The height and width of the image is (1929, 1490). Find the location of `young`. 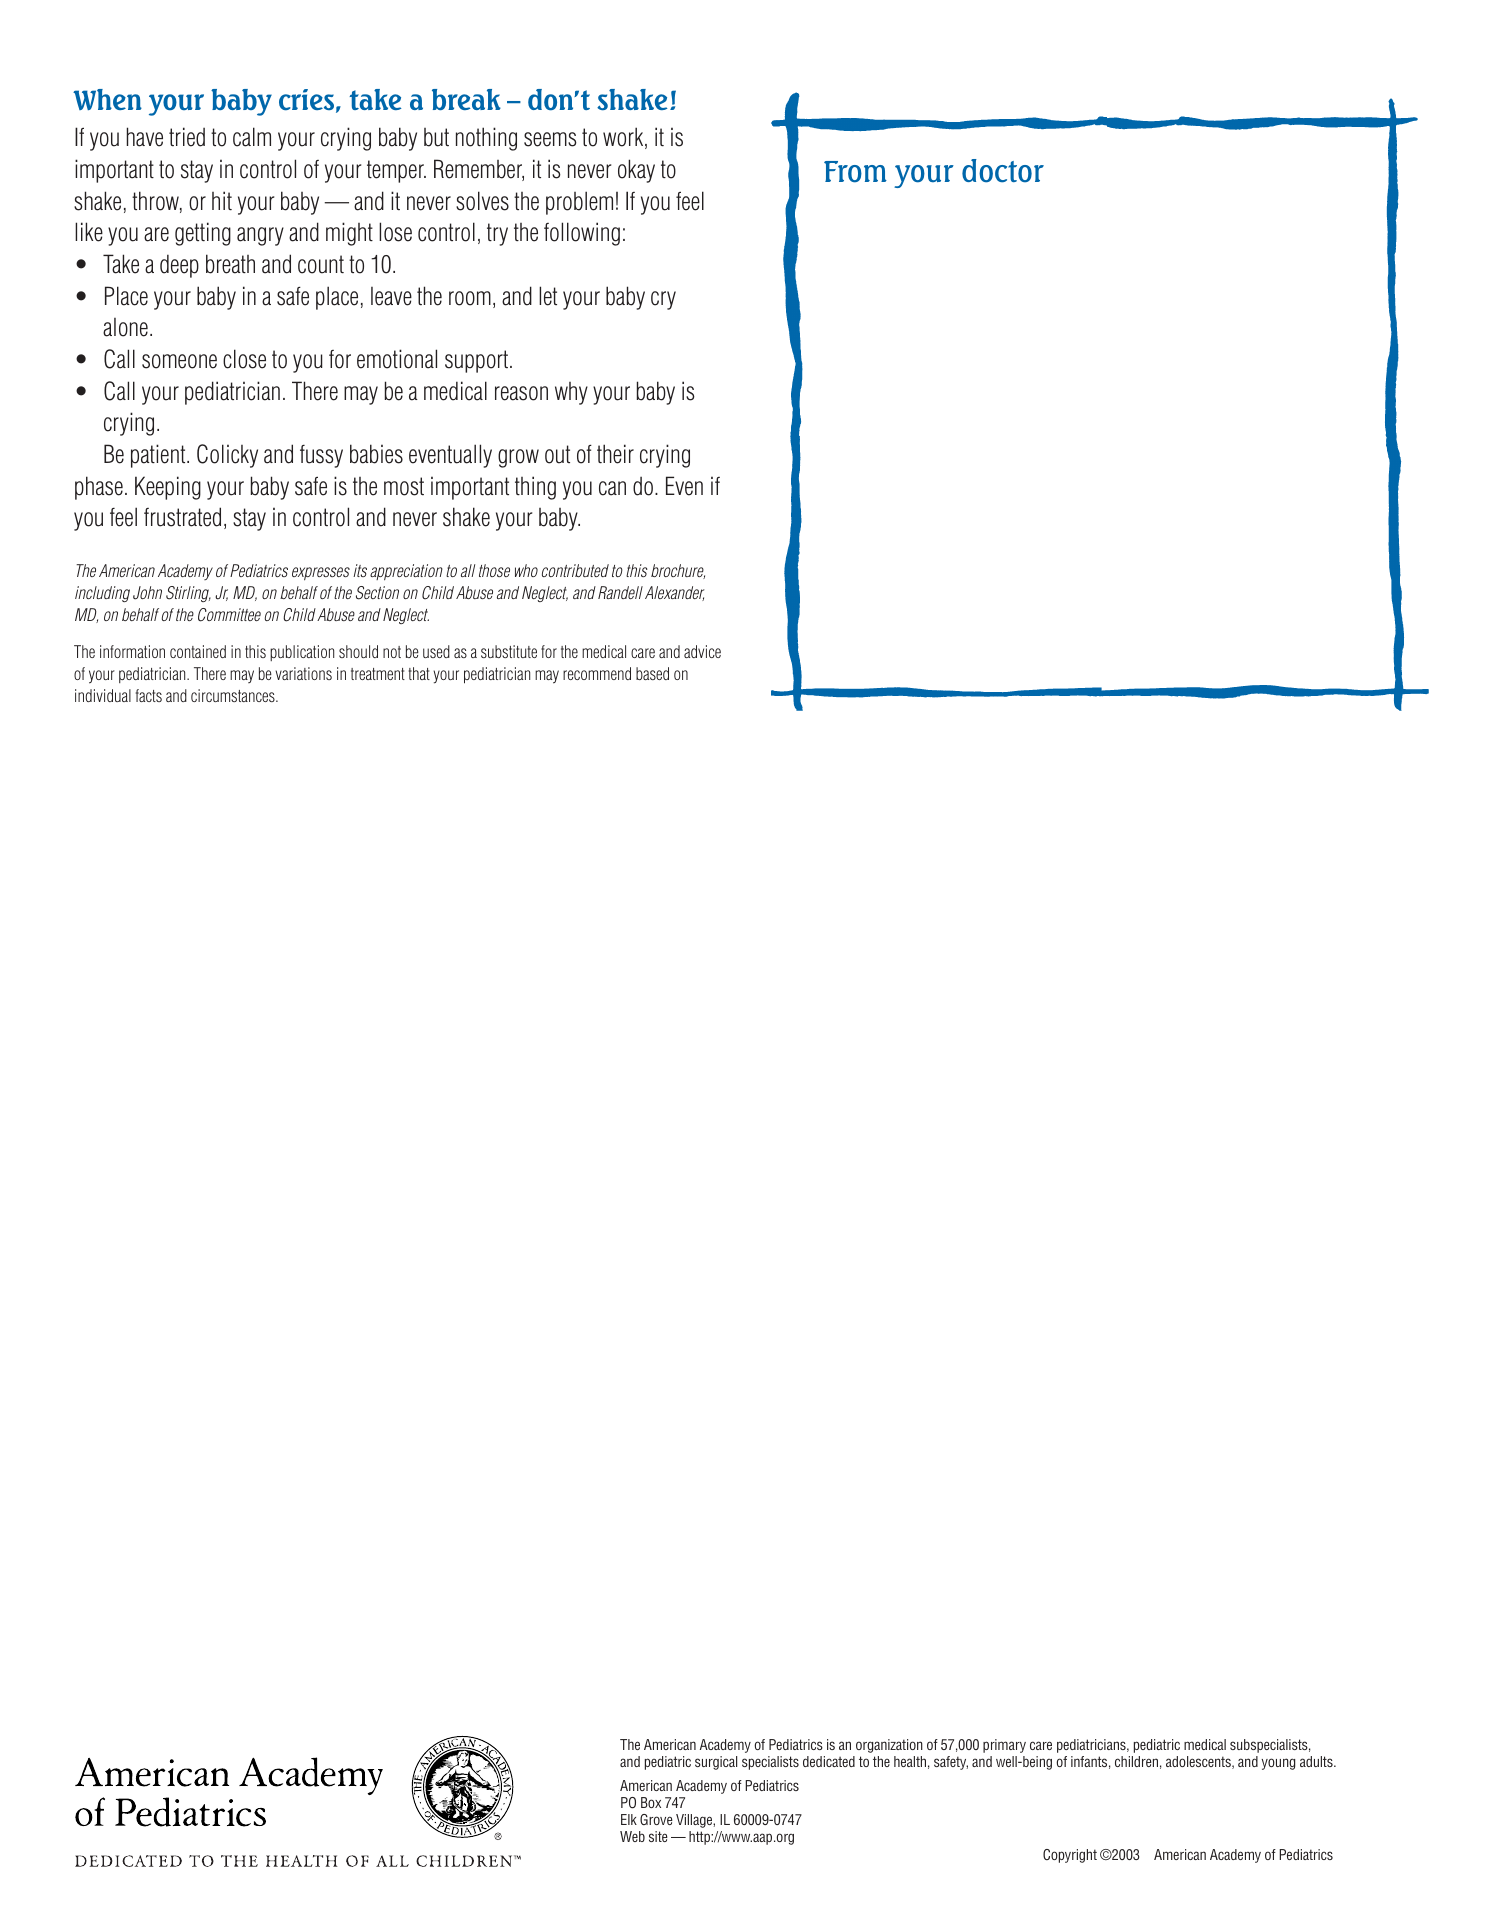

young is located at coordinates (1278, 1764).
